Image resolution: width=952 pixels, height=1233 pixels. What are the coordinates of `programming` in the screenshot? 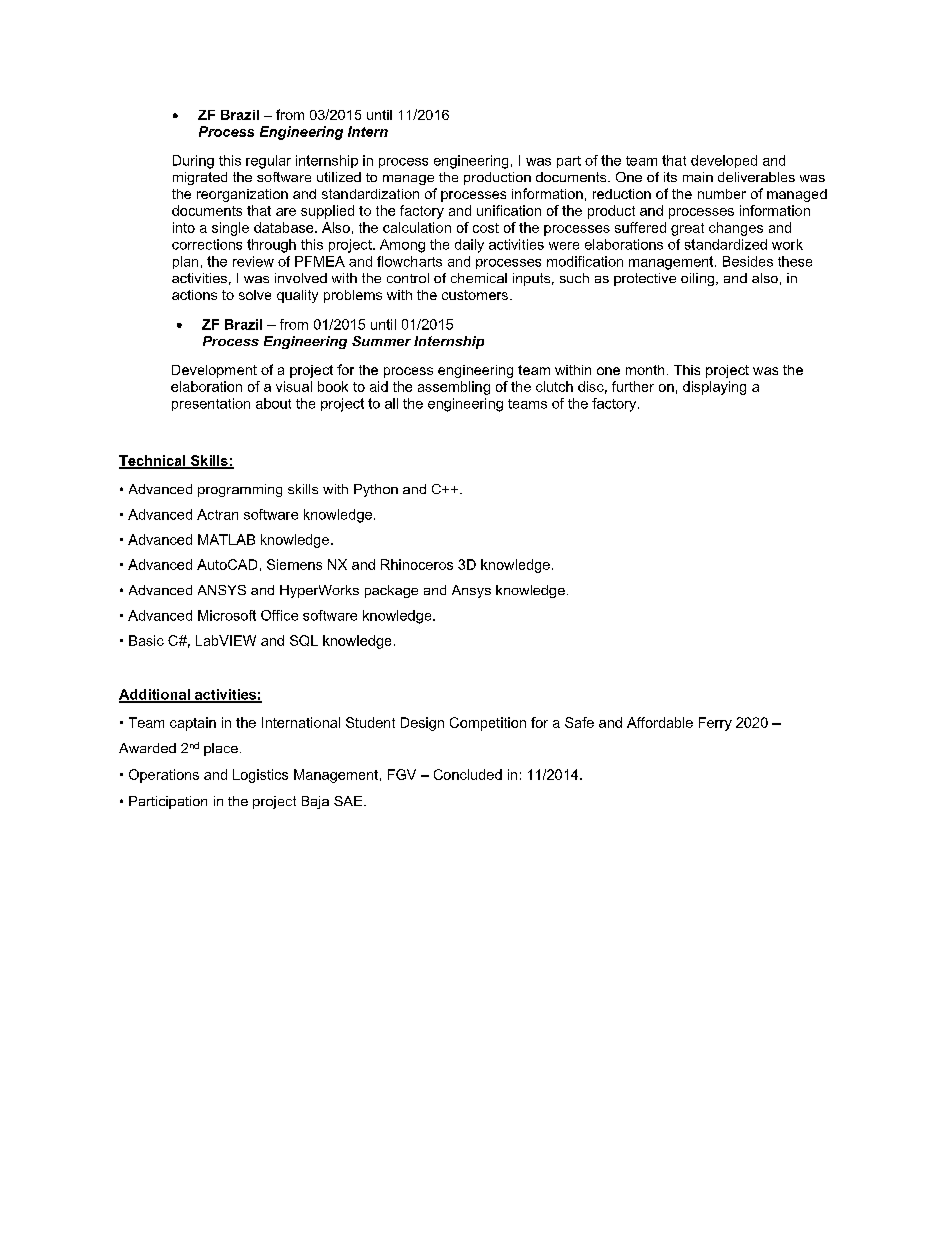 It's located at (240, 490).
